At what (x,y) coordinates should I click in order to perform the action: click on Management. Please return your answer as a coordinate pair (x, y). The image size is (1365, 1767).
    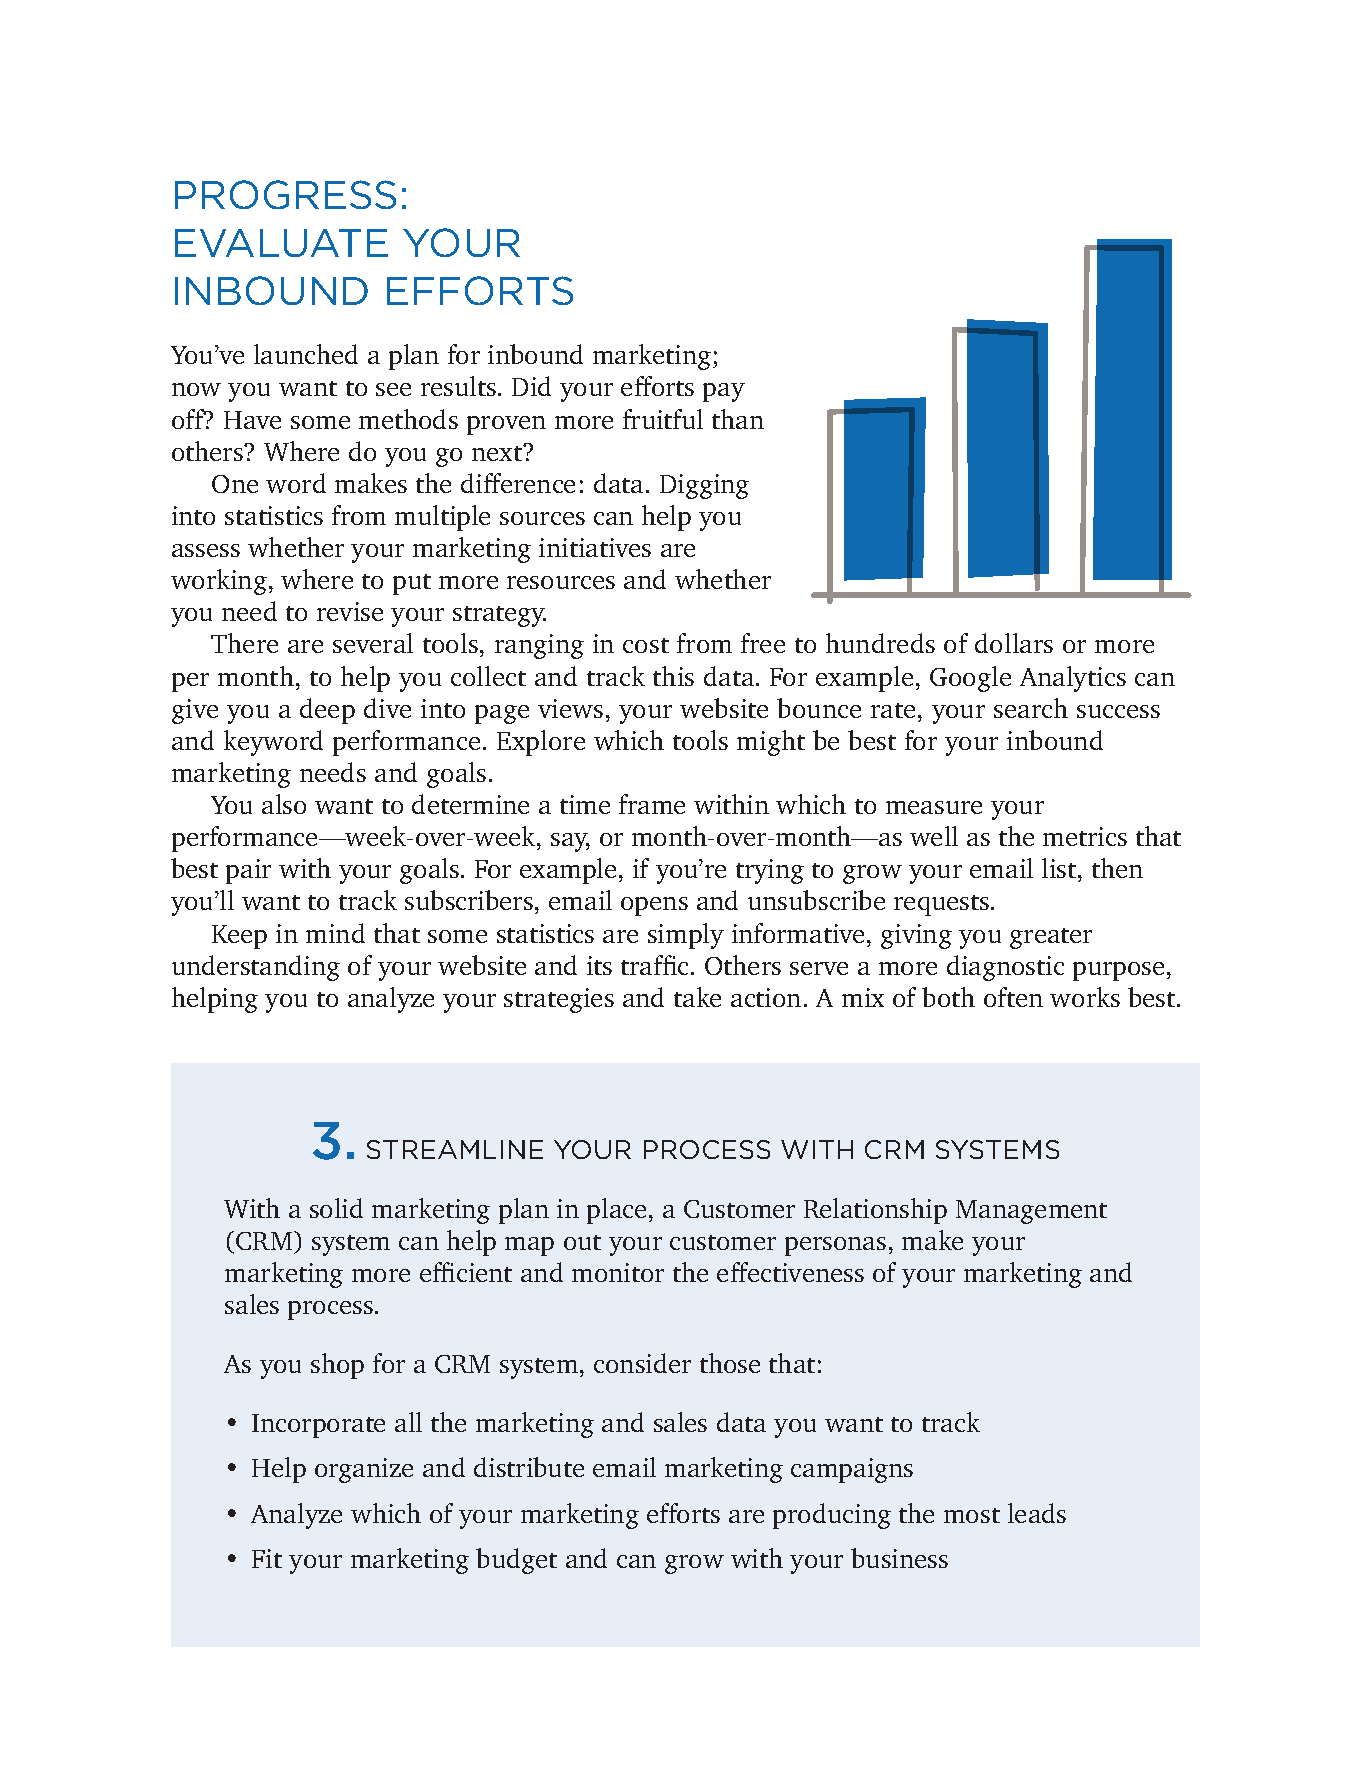
    Looking at the image, I should click on (1031, 1212).
